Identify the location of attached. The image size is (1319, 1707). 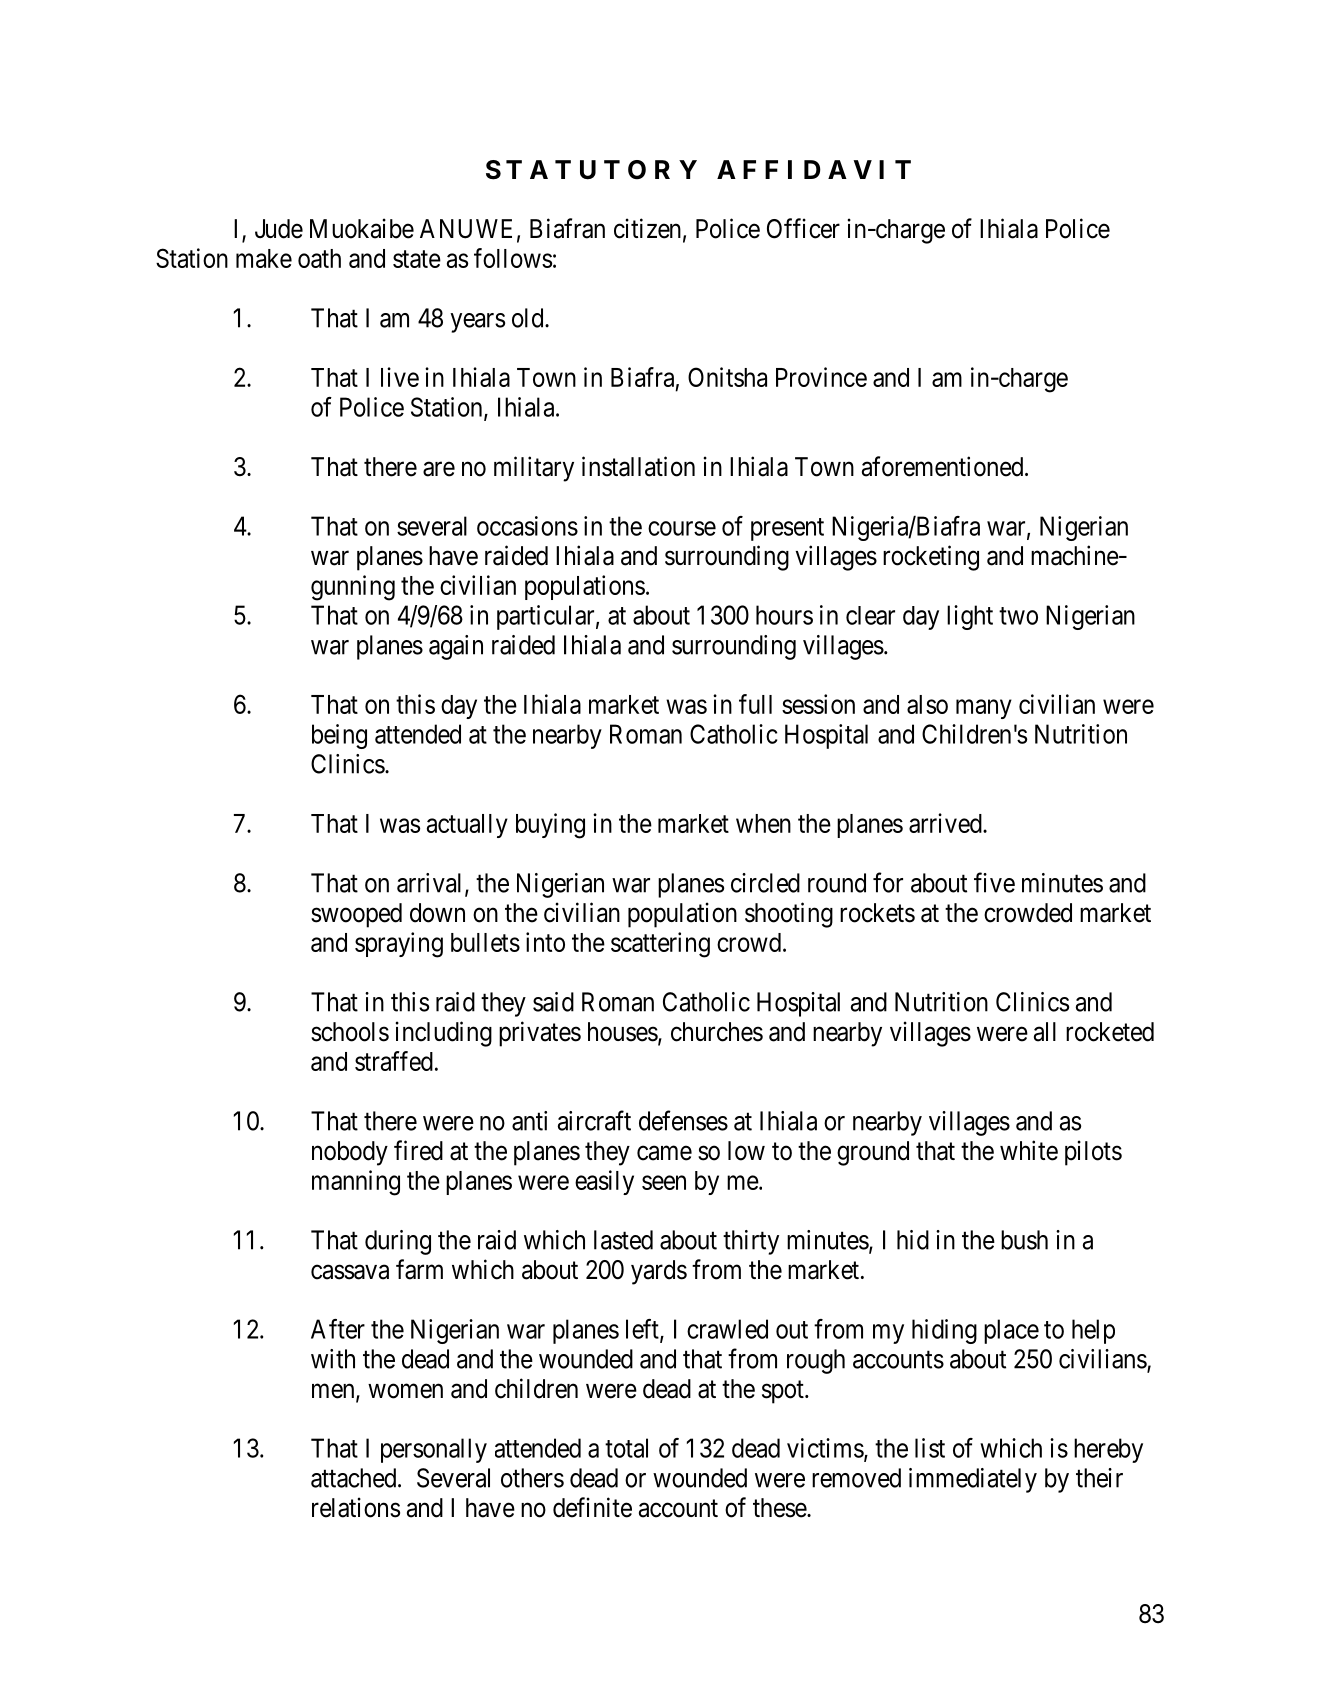
(355, 1478).
